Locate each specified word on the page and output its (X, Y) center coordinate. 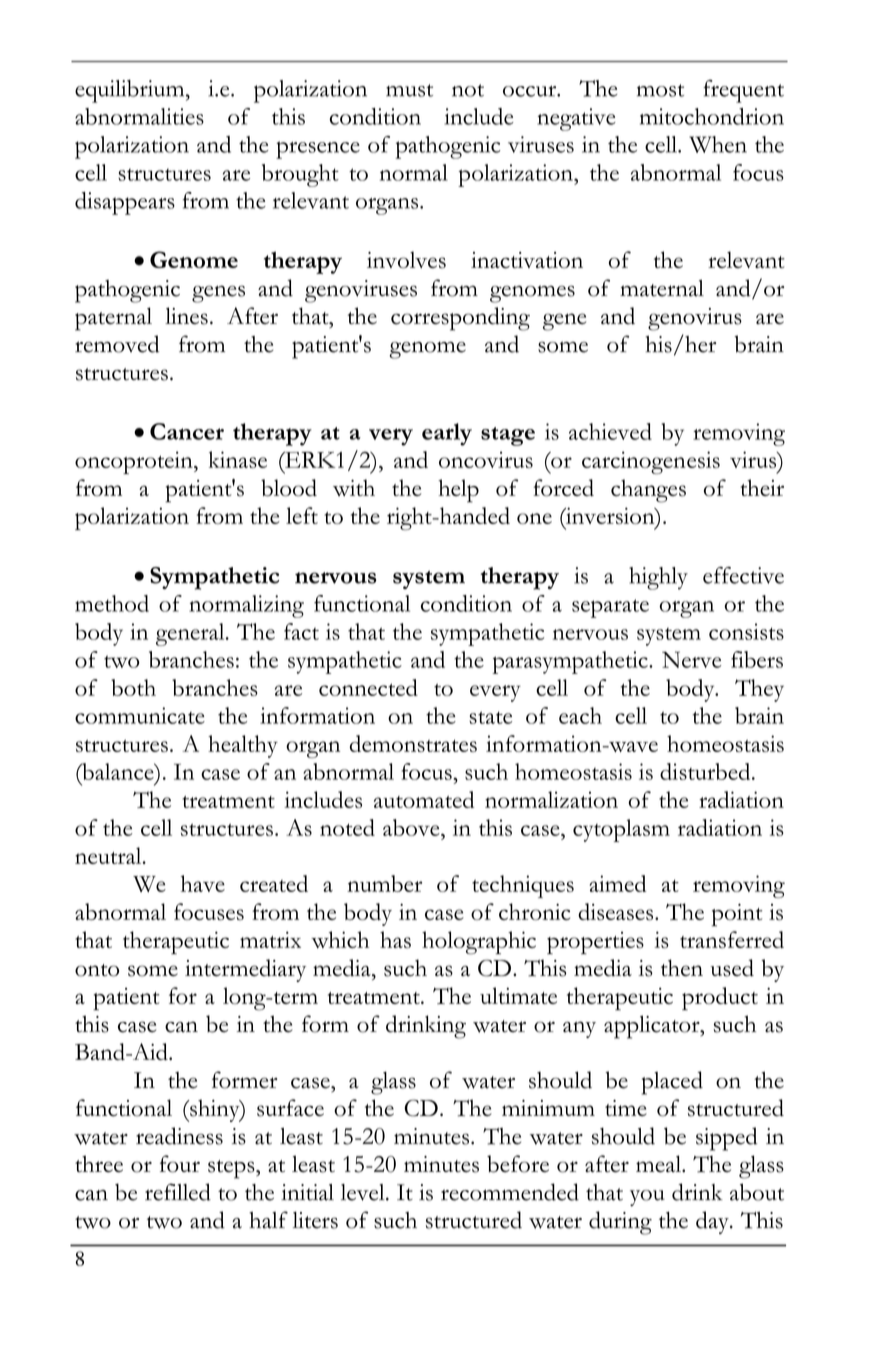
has (395, 939)
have (203, 883)
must (409, 90)
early (447, 434)
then (682, 967)
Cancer (187, 431)
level (364, 1192)
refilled (178, 1192)
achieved (610, 431)
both (133, 687)
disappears (125, 203)
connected (368, 687)
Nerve (691, 659)
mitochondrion (712, 116)
